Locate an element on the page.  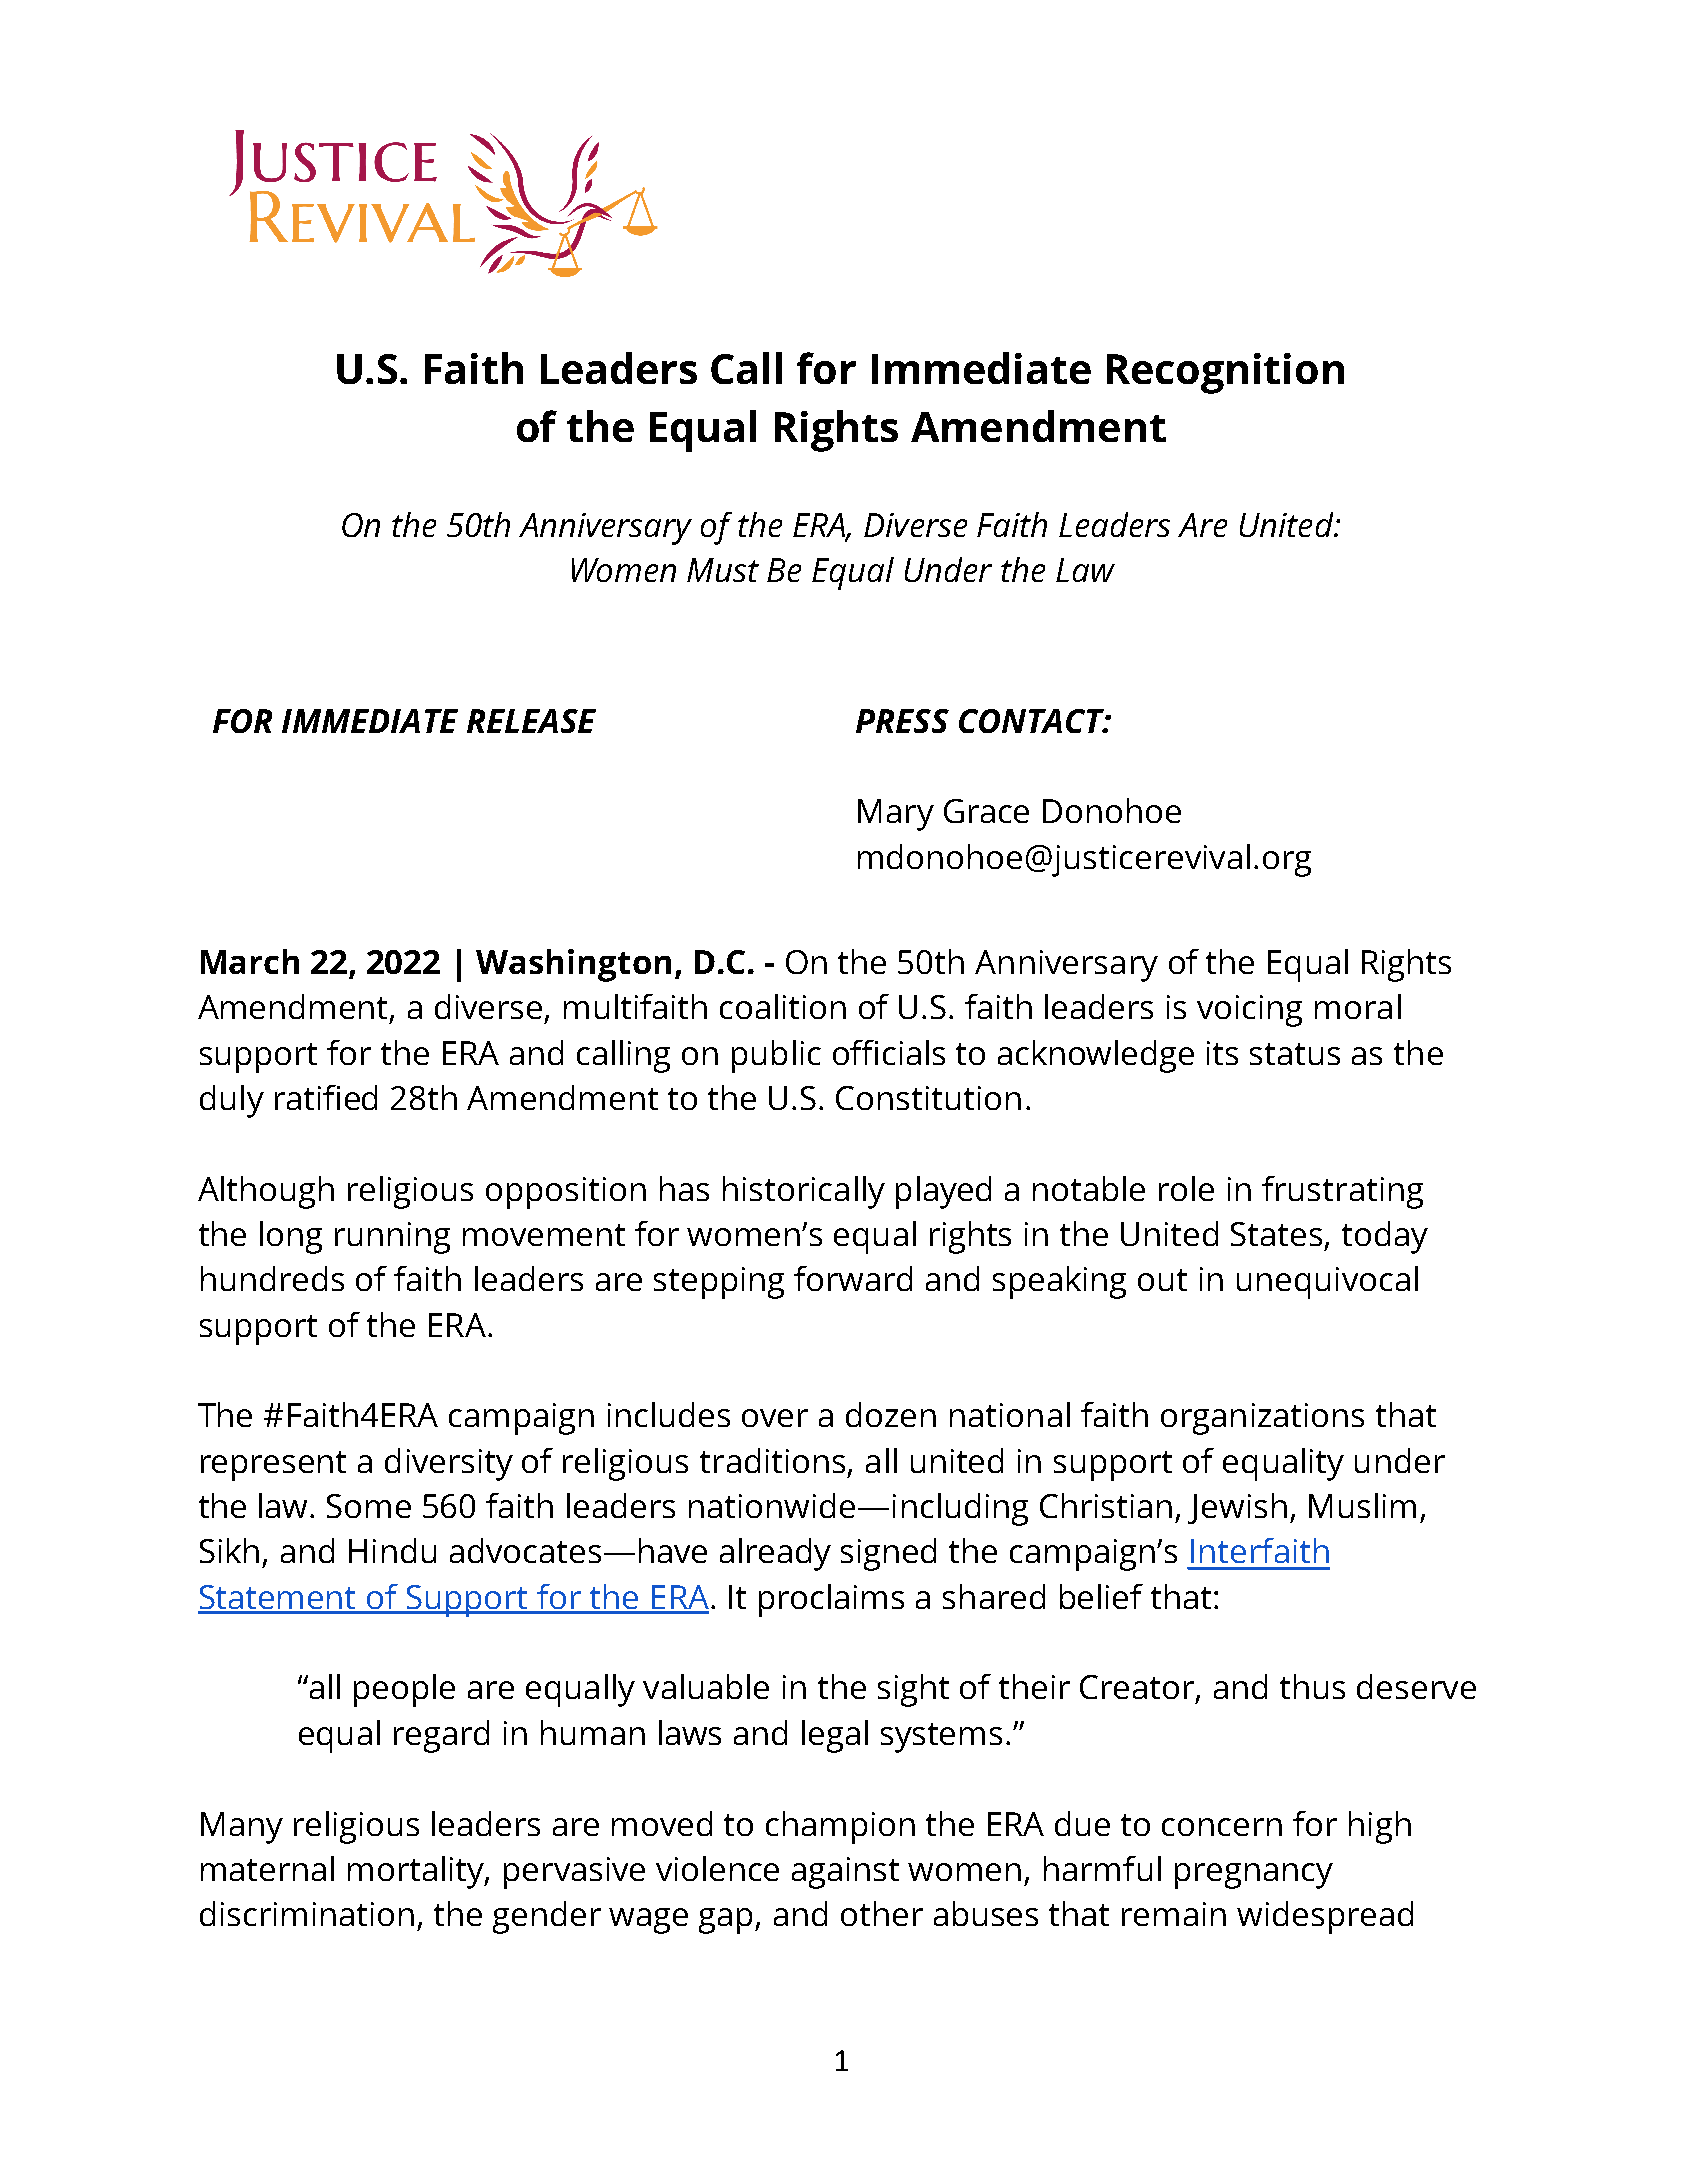
over is located at coordinates (775, 1418).
